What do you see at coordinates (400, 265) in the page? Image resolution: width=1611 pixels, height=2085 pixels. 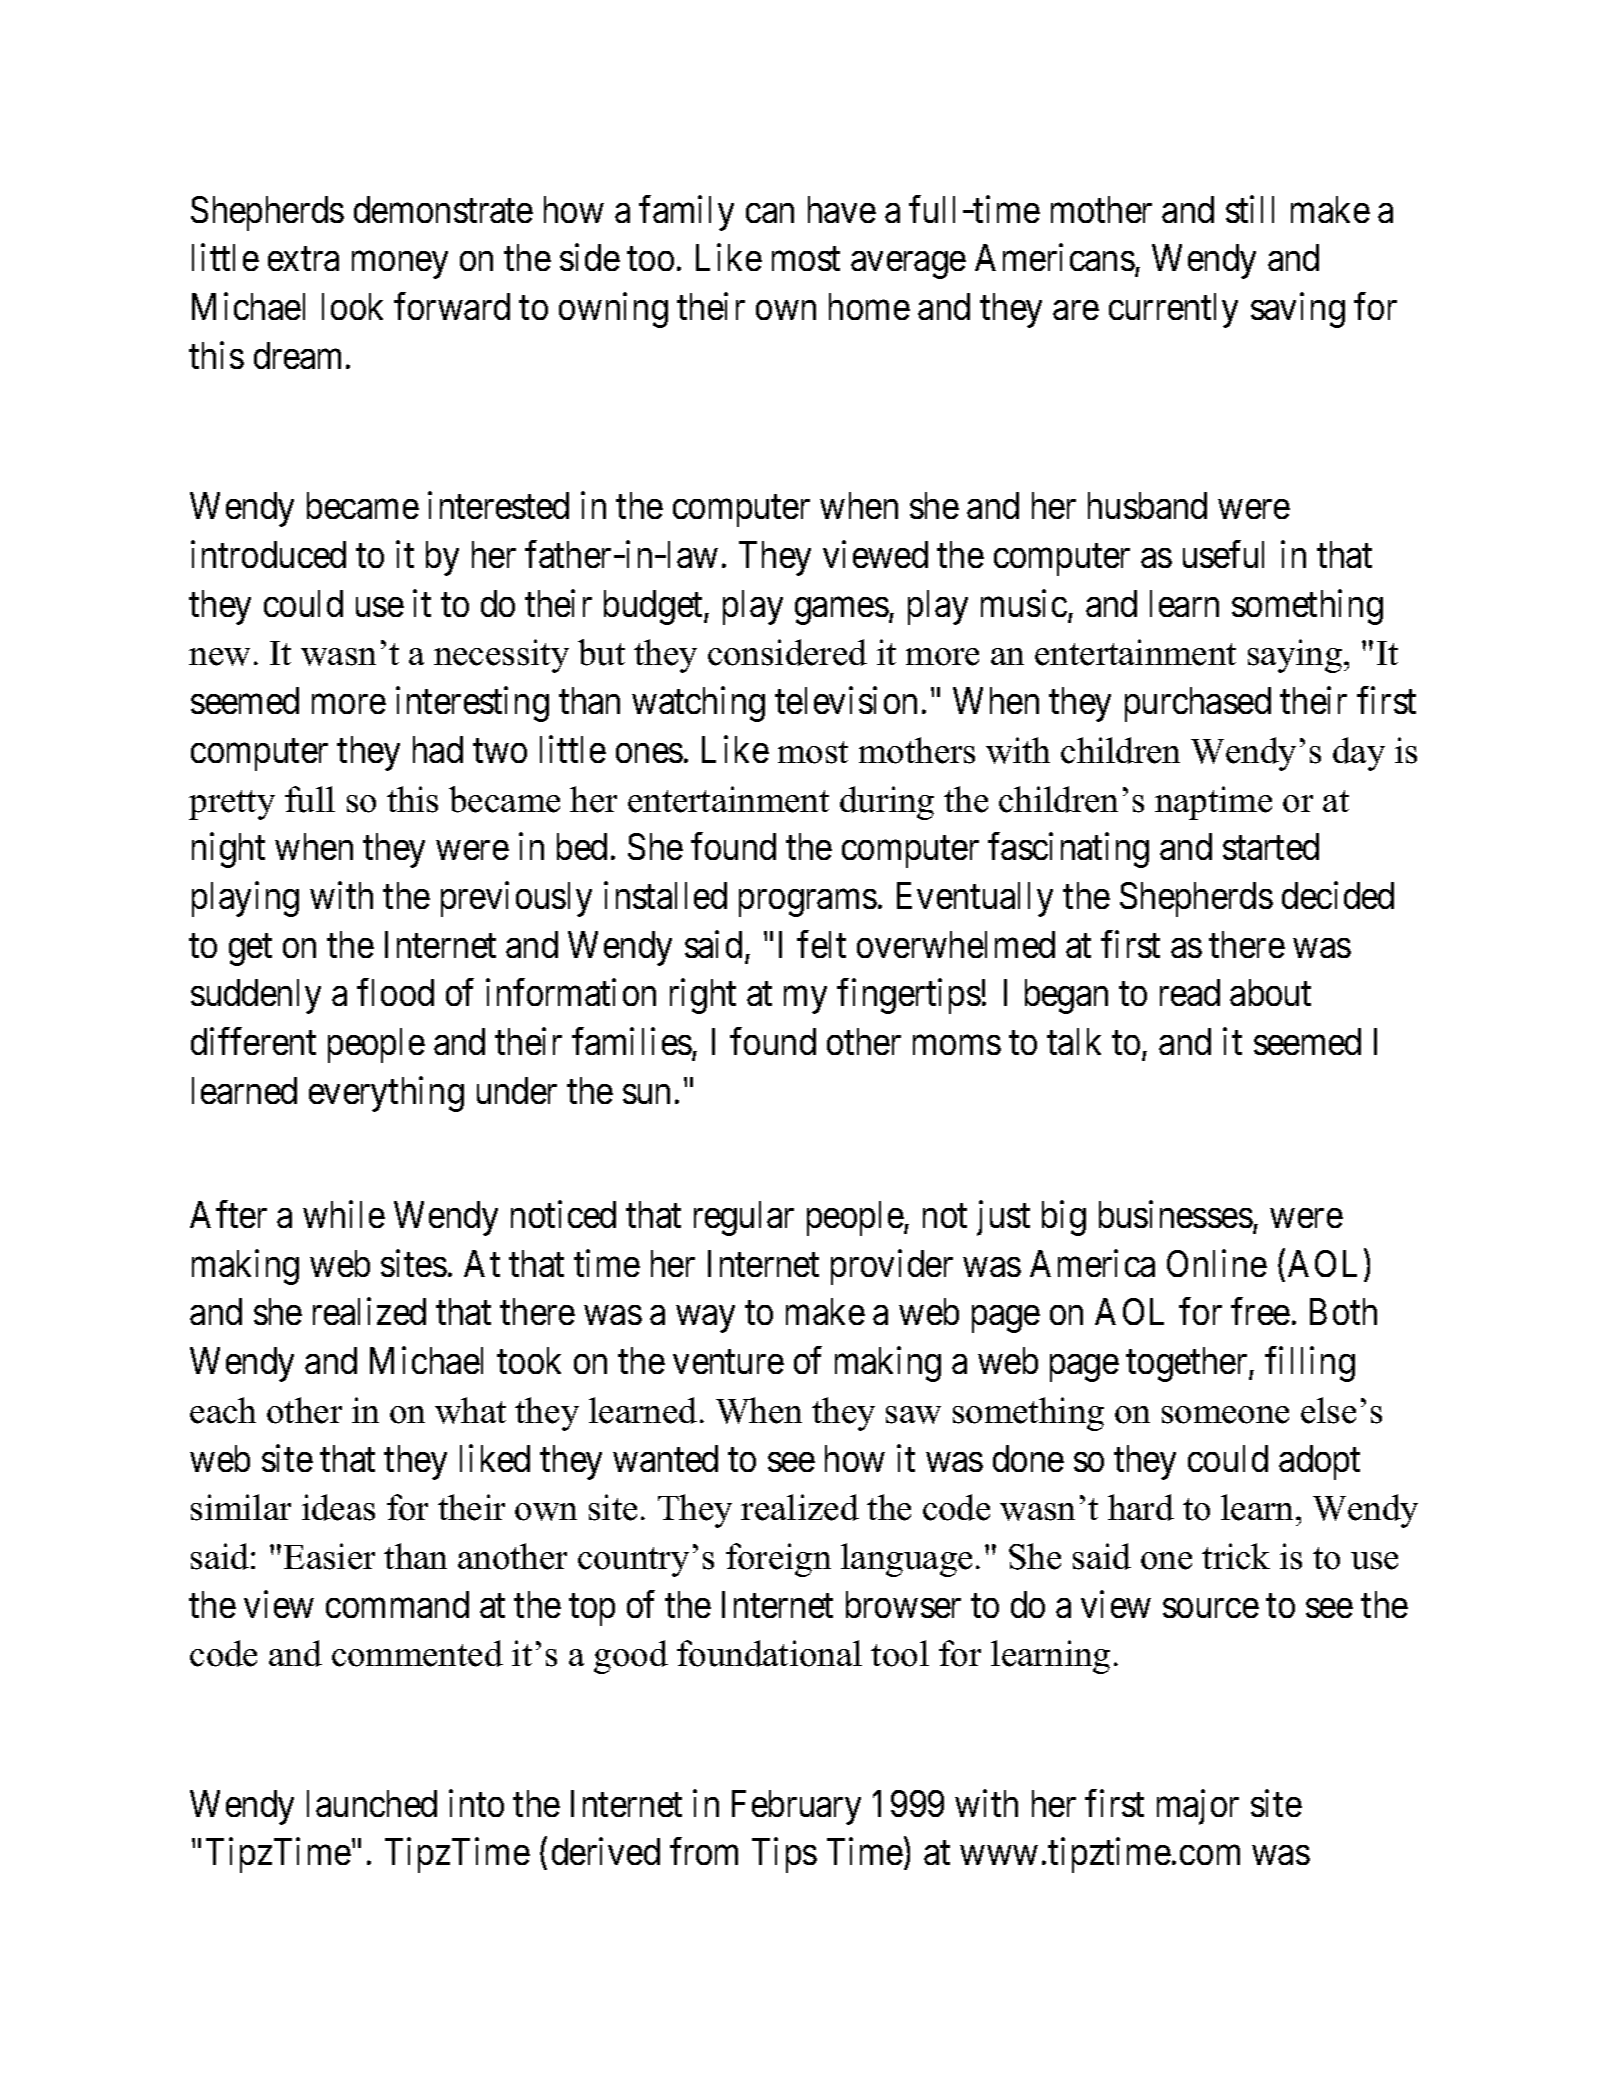 I see `money` at bounding box center [400, 265].
